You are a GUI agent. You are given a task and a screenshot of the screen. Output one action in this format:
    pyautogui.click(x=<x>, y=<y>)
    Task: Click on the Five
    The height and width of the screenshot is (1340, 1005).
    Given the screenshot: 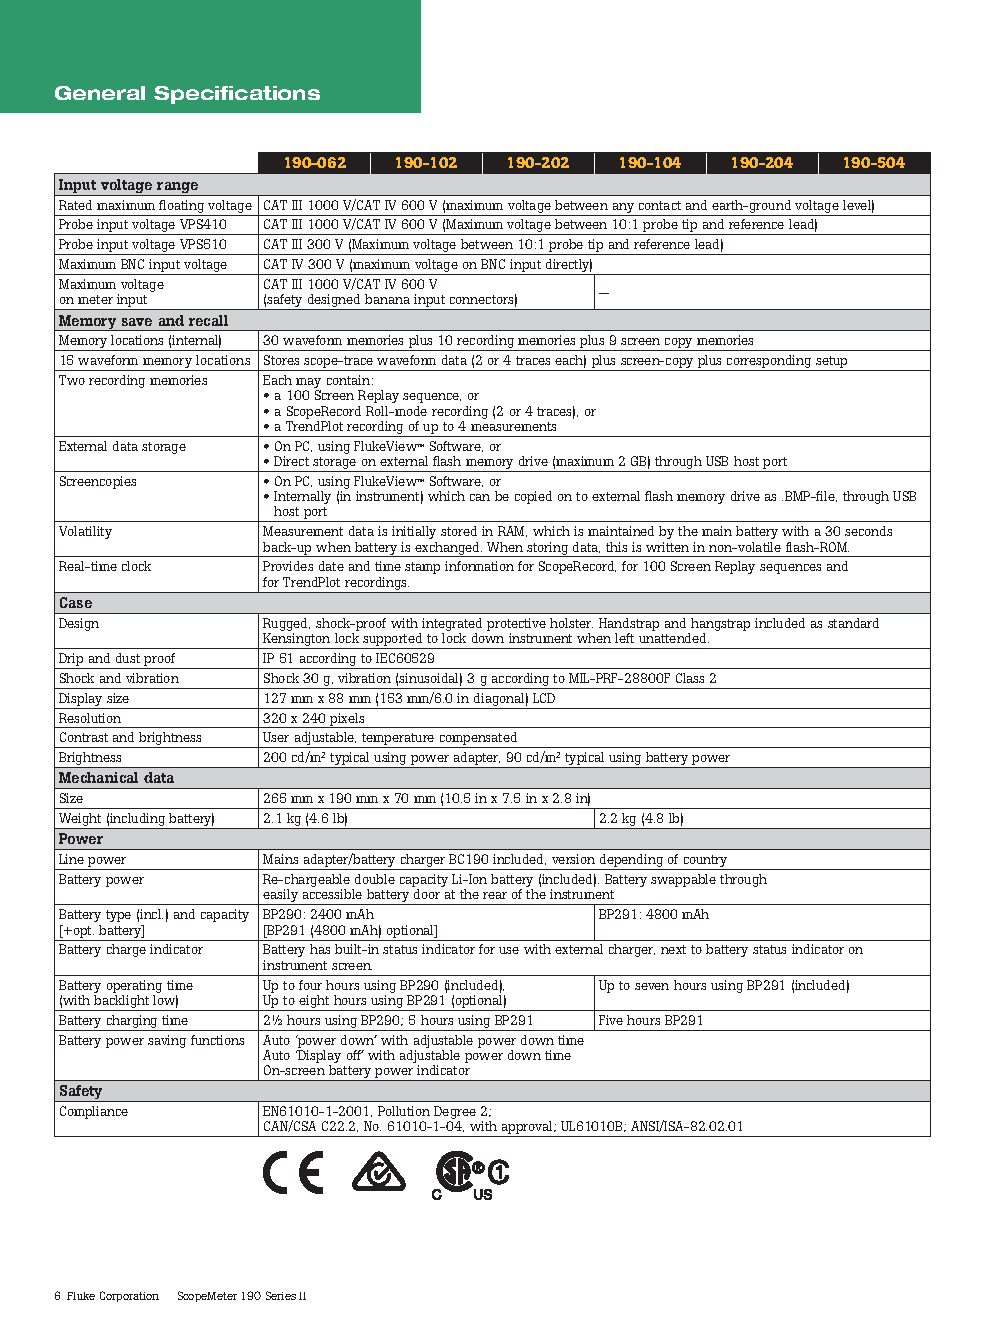 What is the action you would take?
    pyautogui.click(x=611, y=1020)
